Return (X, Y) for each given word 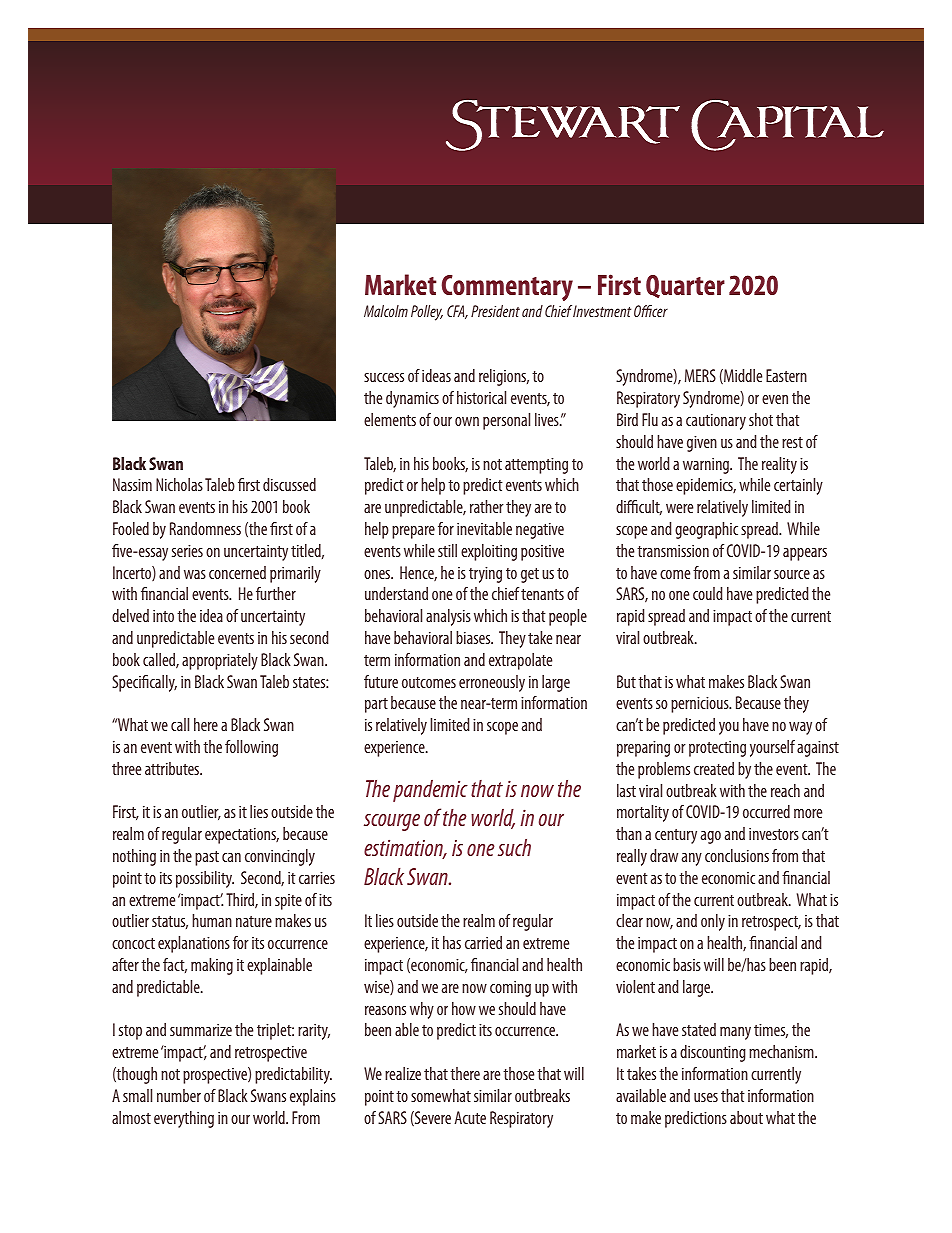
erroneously (492, 683)
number (179, 1095)
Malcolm (386, 311)
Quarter (685, 286)
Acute (470, 1117)
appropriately (220, 661)
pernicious (701, 705)
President (495, 311)
